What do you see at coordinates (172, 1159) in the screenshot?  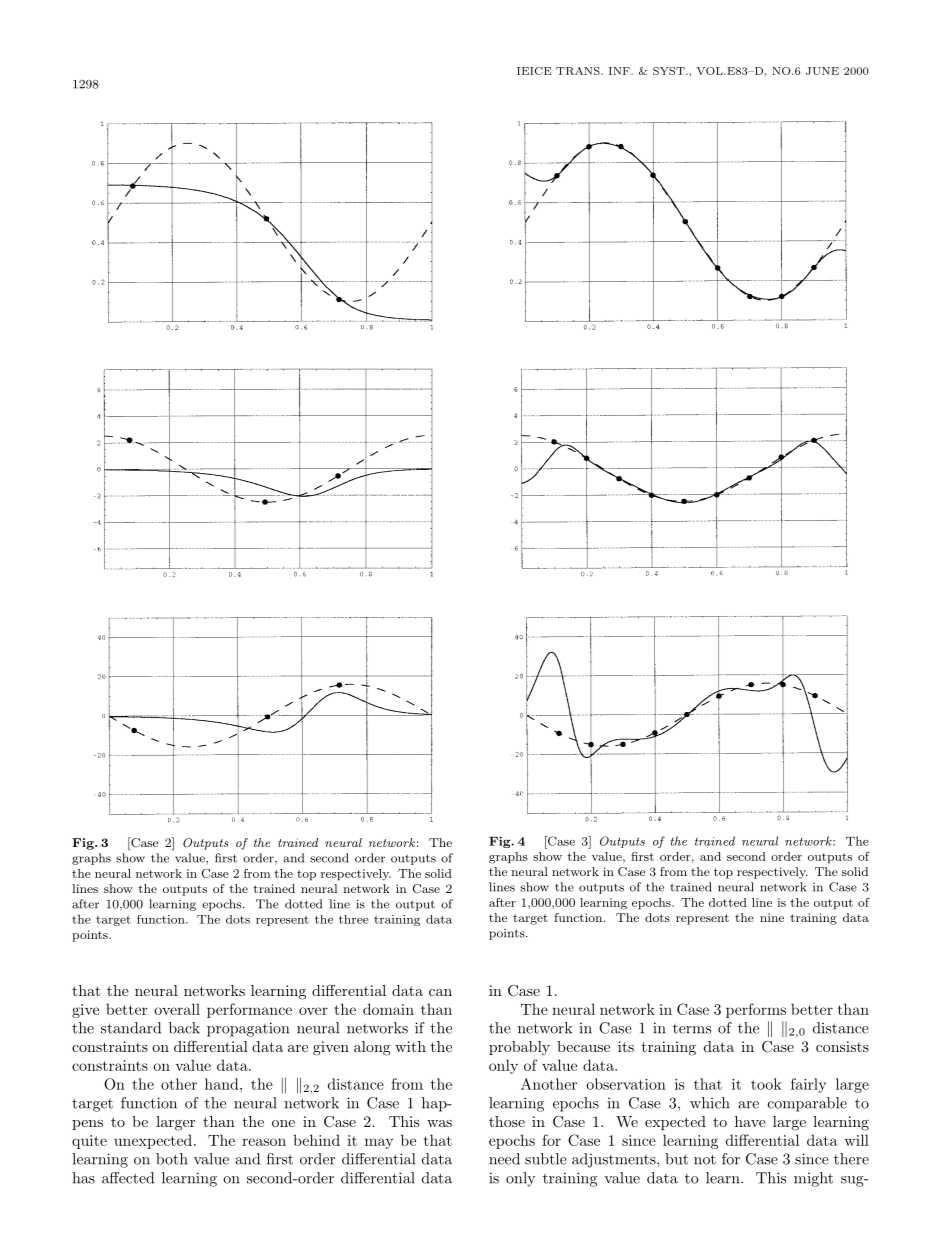 I see `both` at bounding box center [172, 1159].
